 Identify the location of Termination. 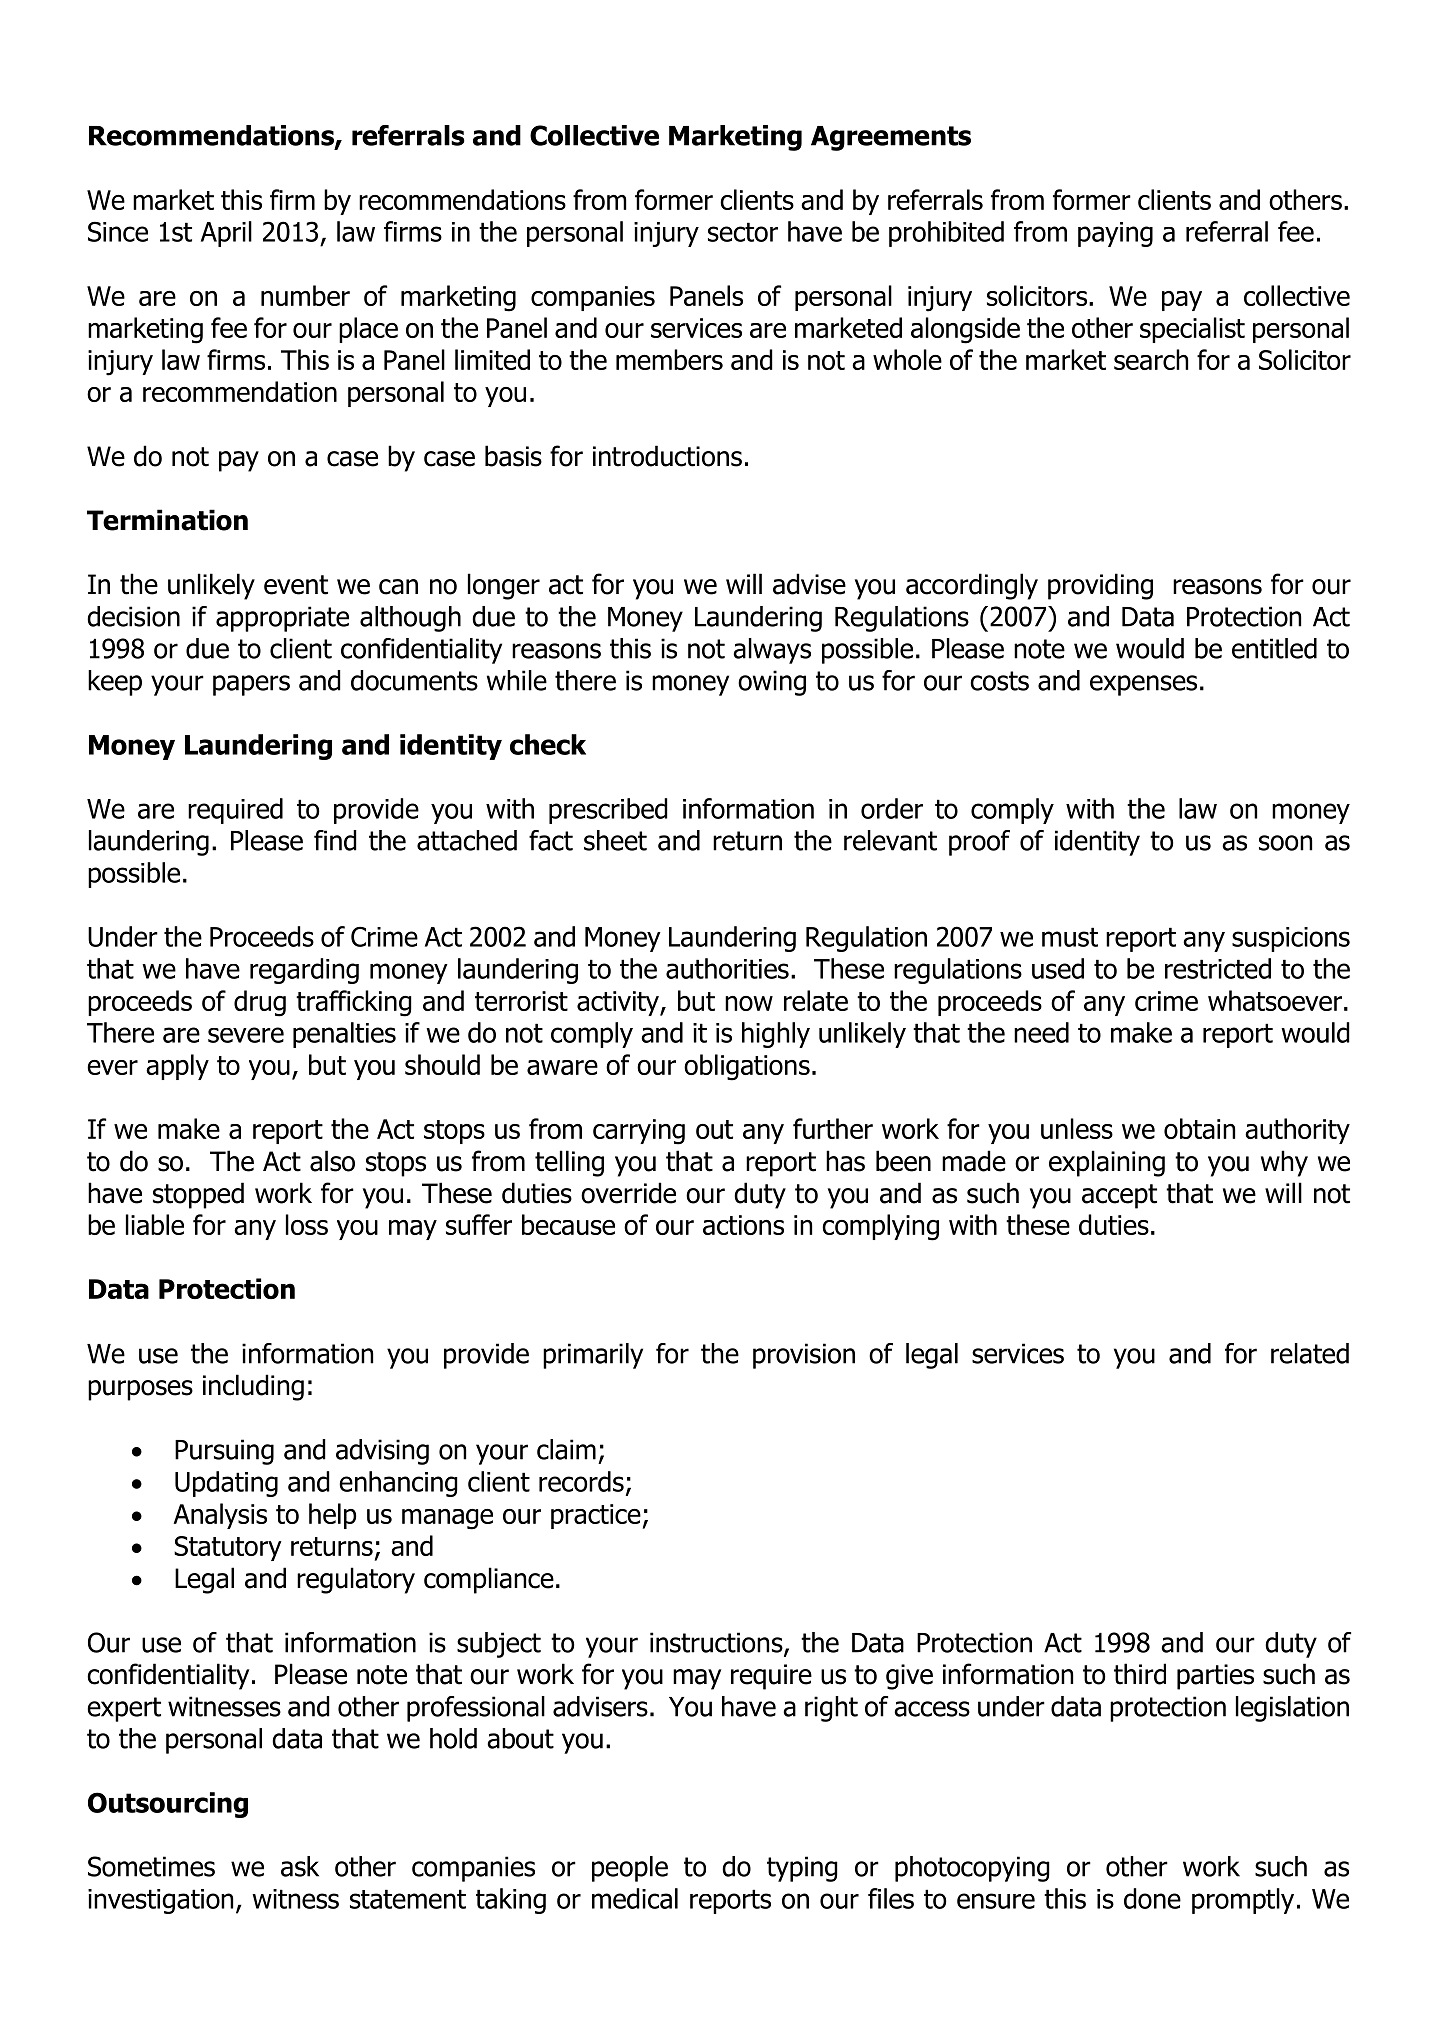
(167, 520).
